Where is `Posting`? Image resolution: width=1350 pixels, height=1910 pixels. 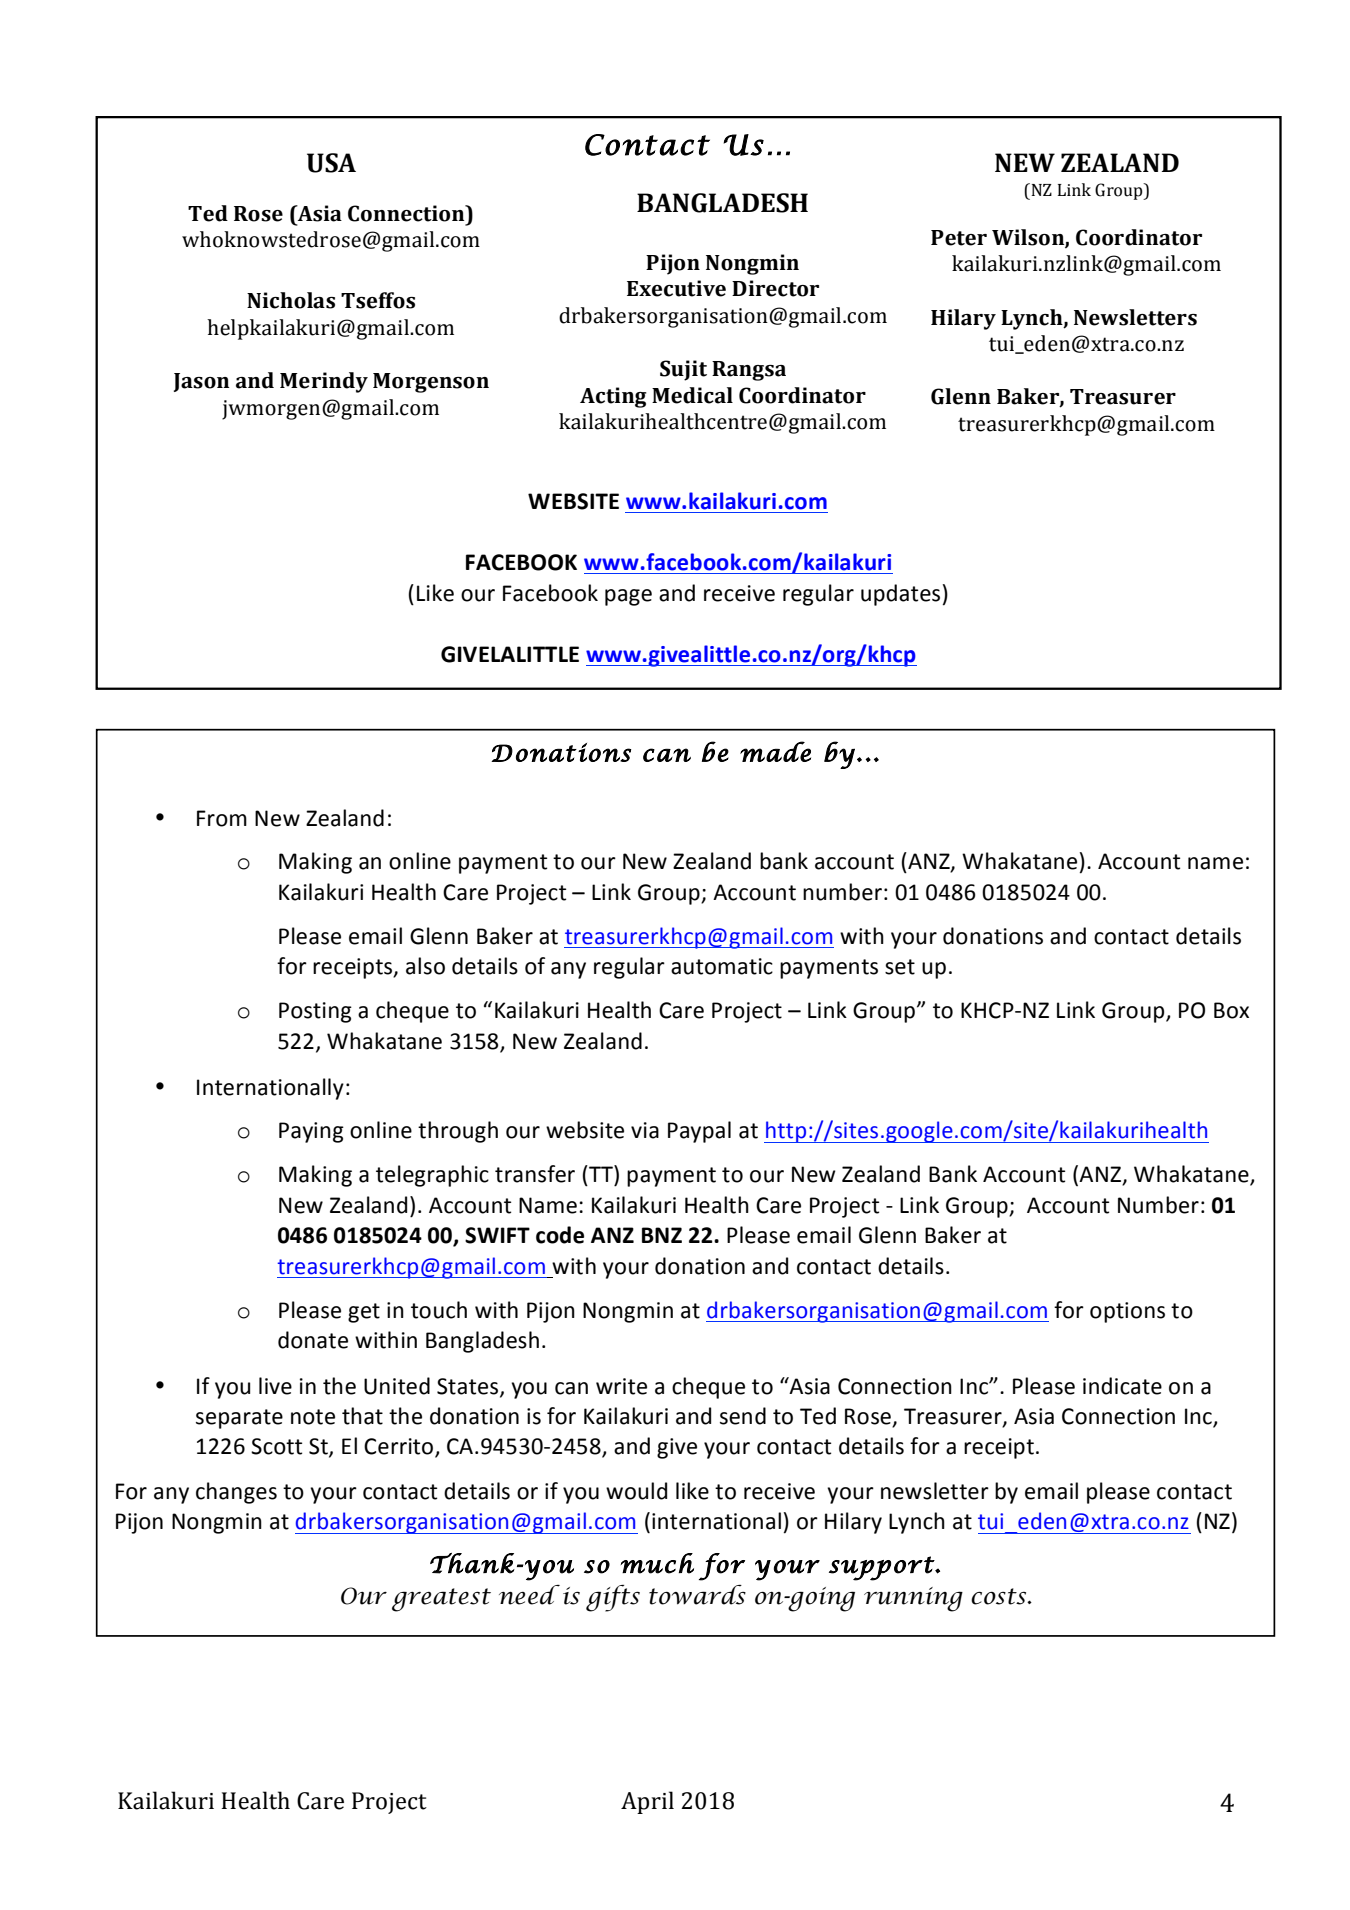
Posting is located at coordinates (315, 1012).
